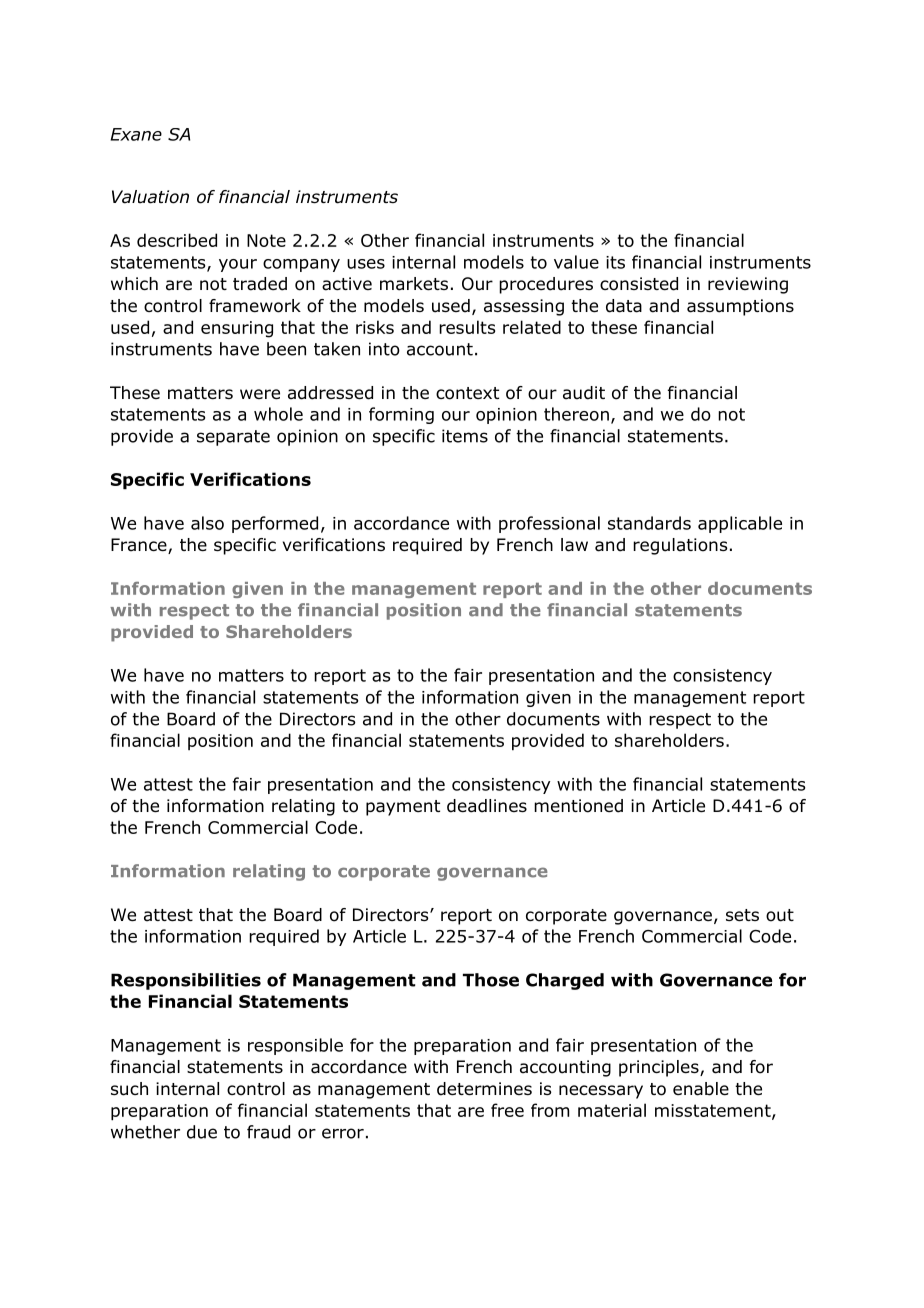  I want to click on professional, so click(549, 524).
